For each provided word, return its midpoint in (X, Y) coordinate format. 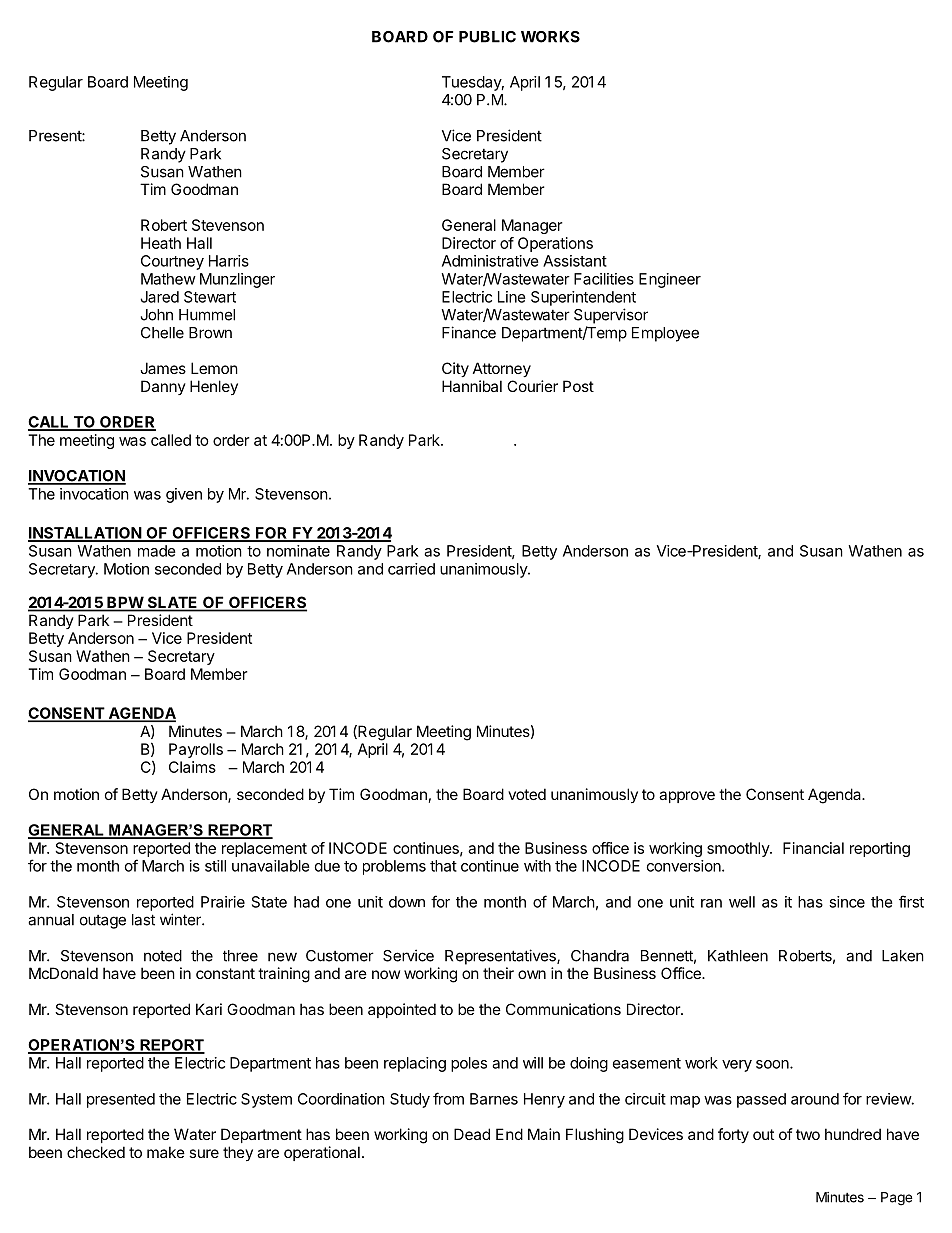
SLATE (172, 603)
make (166, 1152)
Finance (469, 332)
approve (687, 797)
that (443, 866)
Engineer (670, 280)
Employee (665, 334)
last (143, 920)
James (163, 368)
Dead (472, 1134)
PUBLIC (487, 37)
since (847, 902)
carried (411, 569)
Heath (161, 243)
